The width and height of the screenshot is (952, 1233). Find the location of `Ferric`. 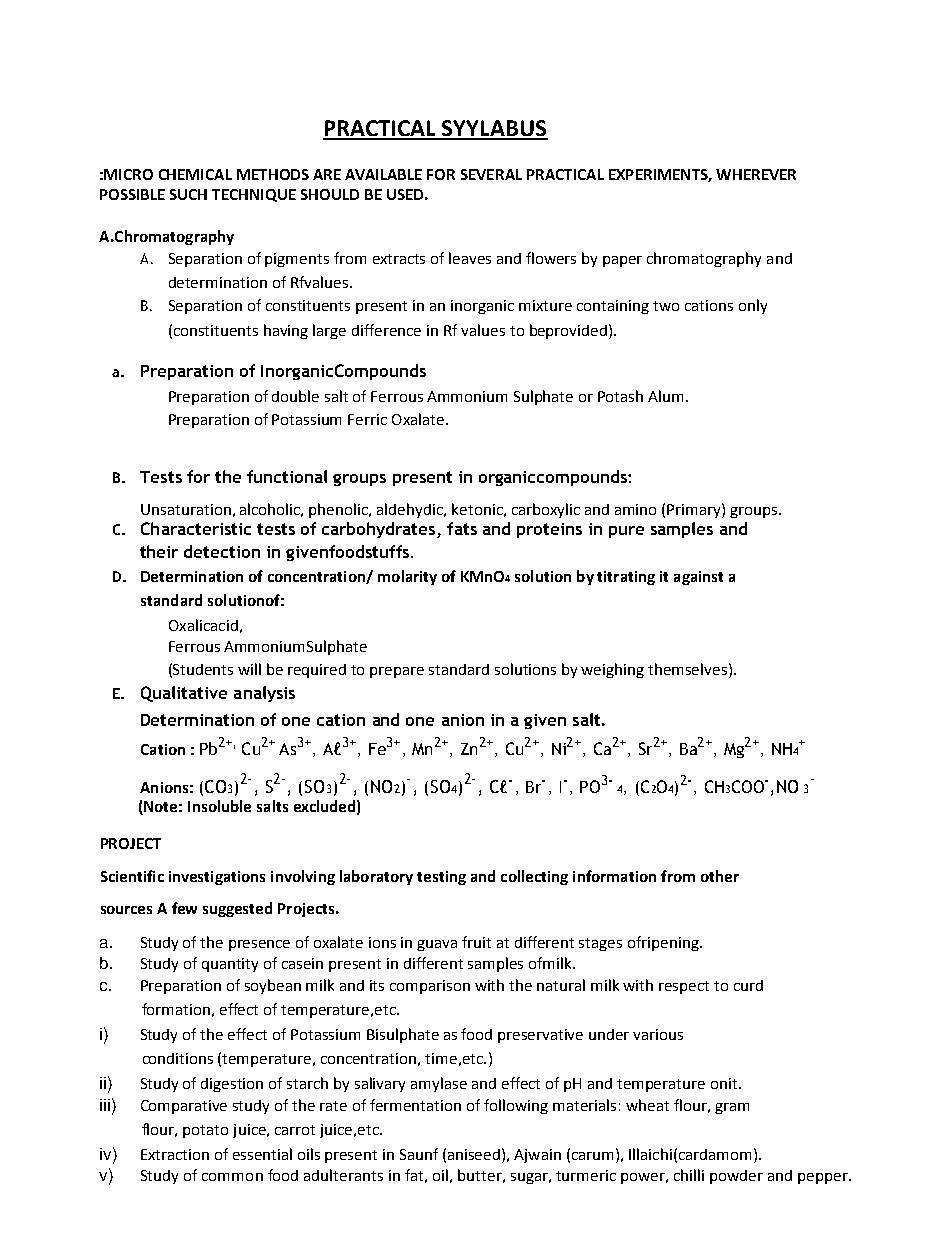

Ferric is located at coordinates (367, 419).
